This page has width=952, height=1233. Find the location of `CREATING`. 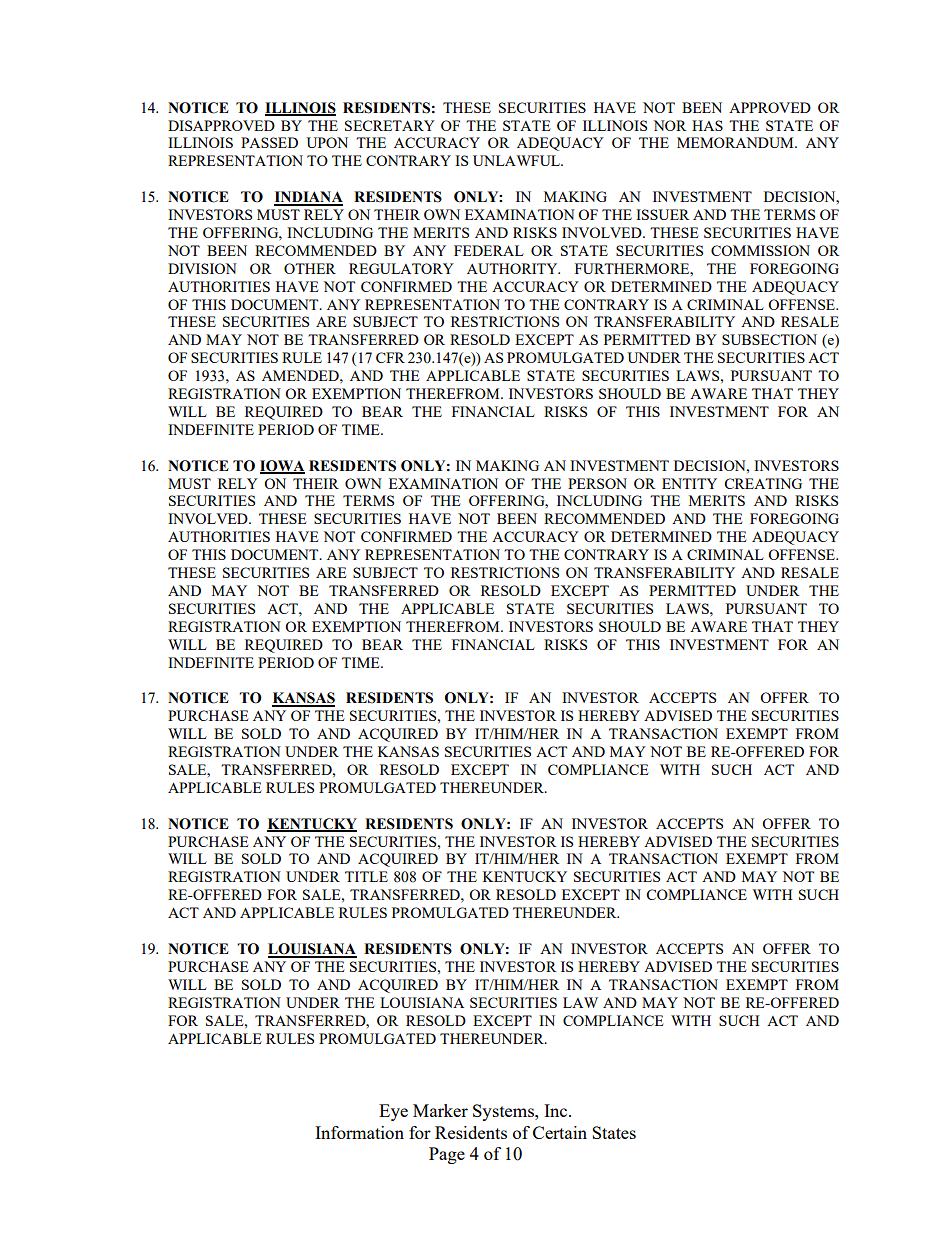

CREATING is located at coordinates (763, 483).
